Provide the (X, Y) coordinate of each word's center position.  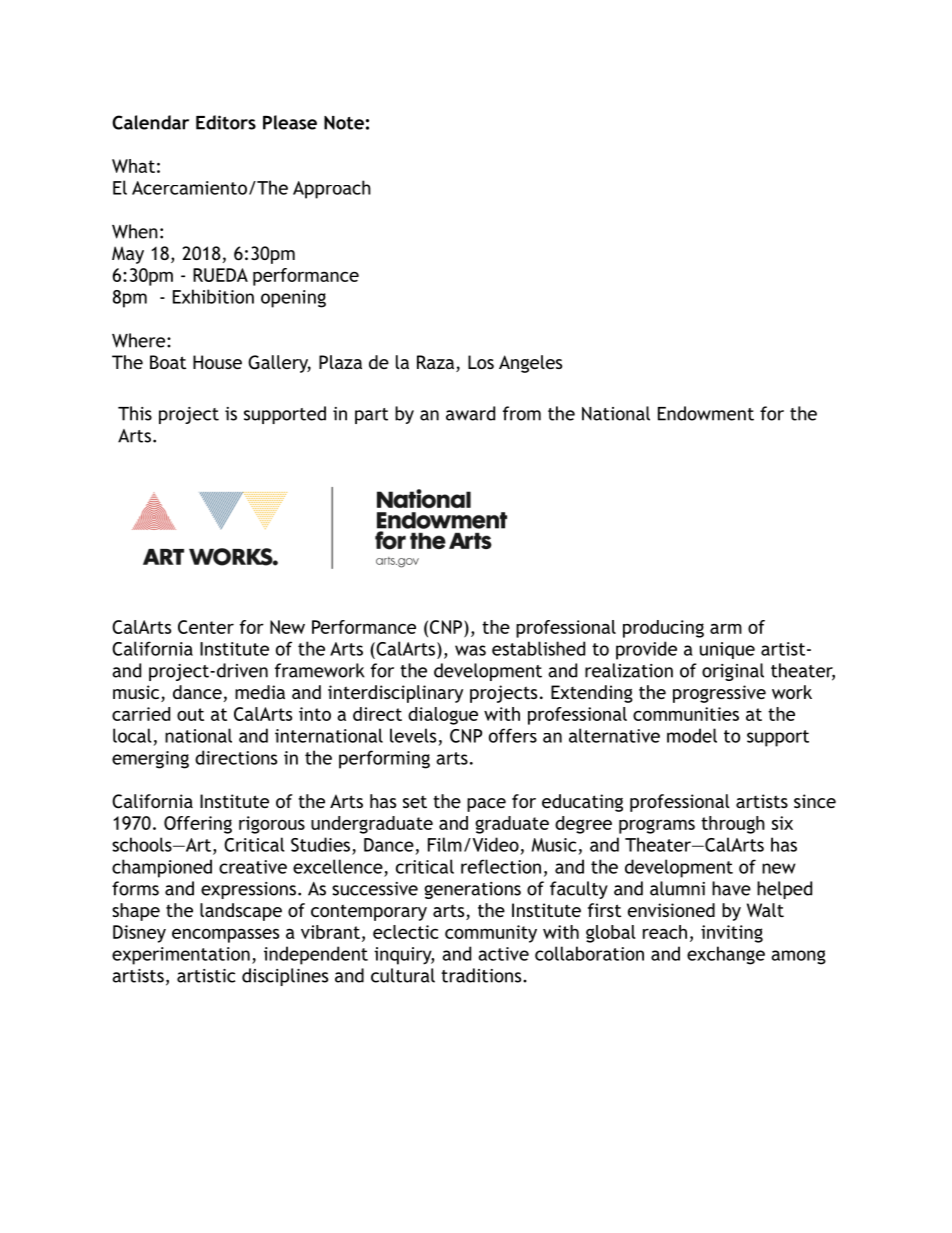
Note (344, 123)
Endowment (706, 413)
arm (726, 629)
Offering (198, 825)
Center (206, 627)
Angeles (530, 364)
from (522, 413)
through (733, 825)
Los (481, 362)
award (470, 413)
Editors (226, 122)
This (135, 413)
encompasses (225, 936)
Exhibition (213, 296)
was (470, 650)
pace (486, 805)
